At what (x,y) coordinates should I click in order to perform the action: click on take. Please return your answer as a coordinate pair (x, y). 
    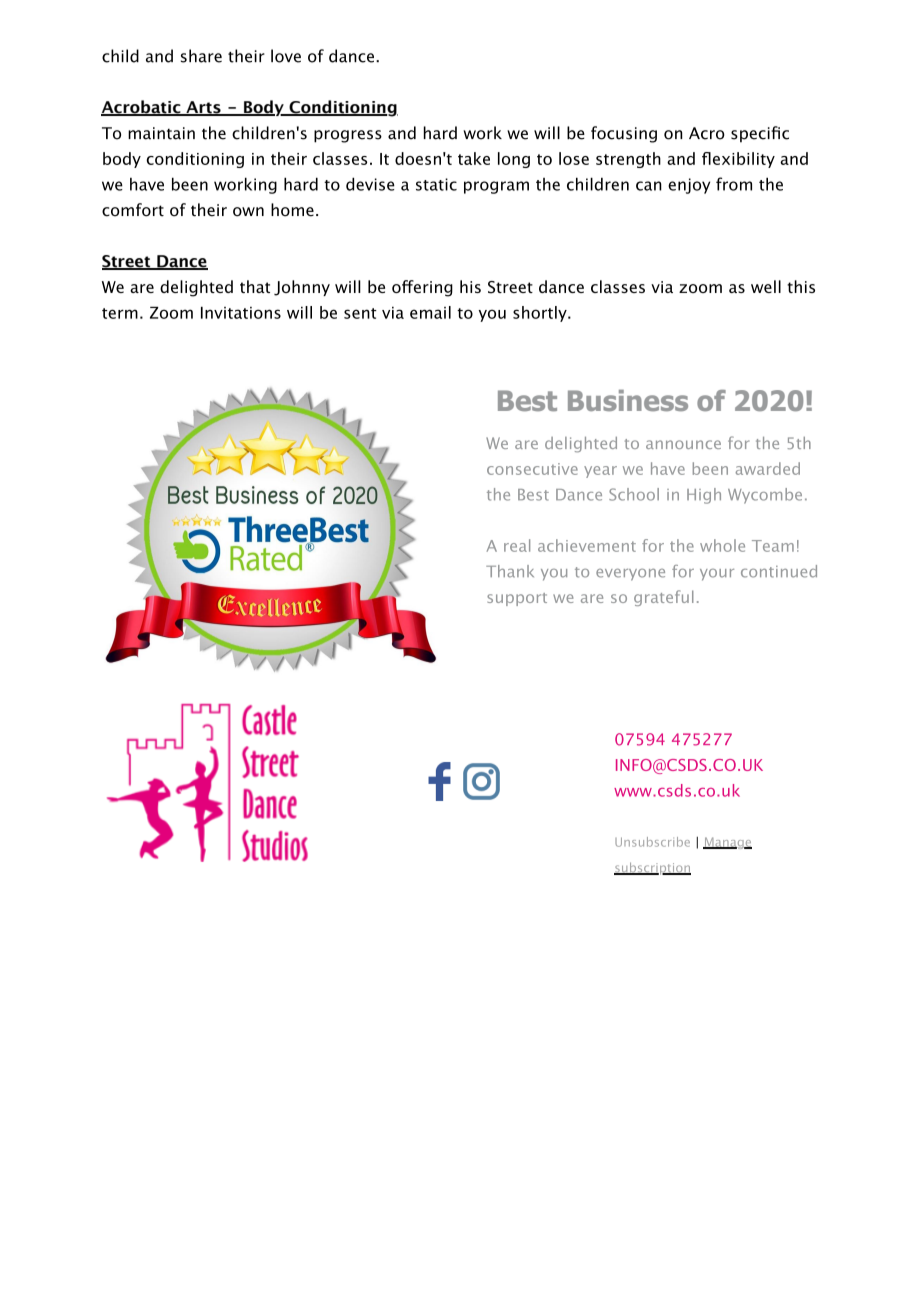
    Looking at the image, I should click on (474, 158).
